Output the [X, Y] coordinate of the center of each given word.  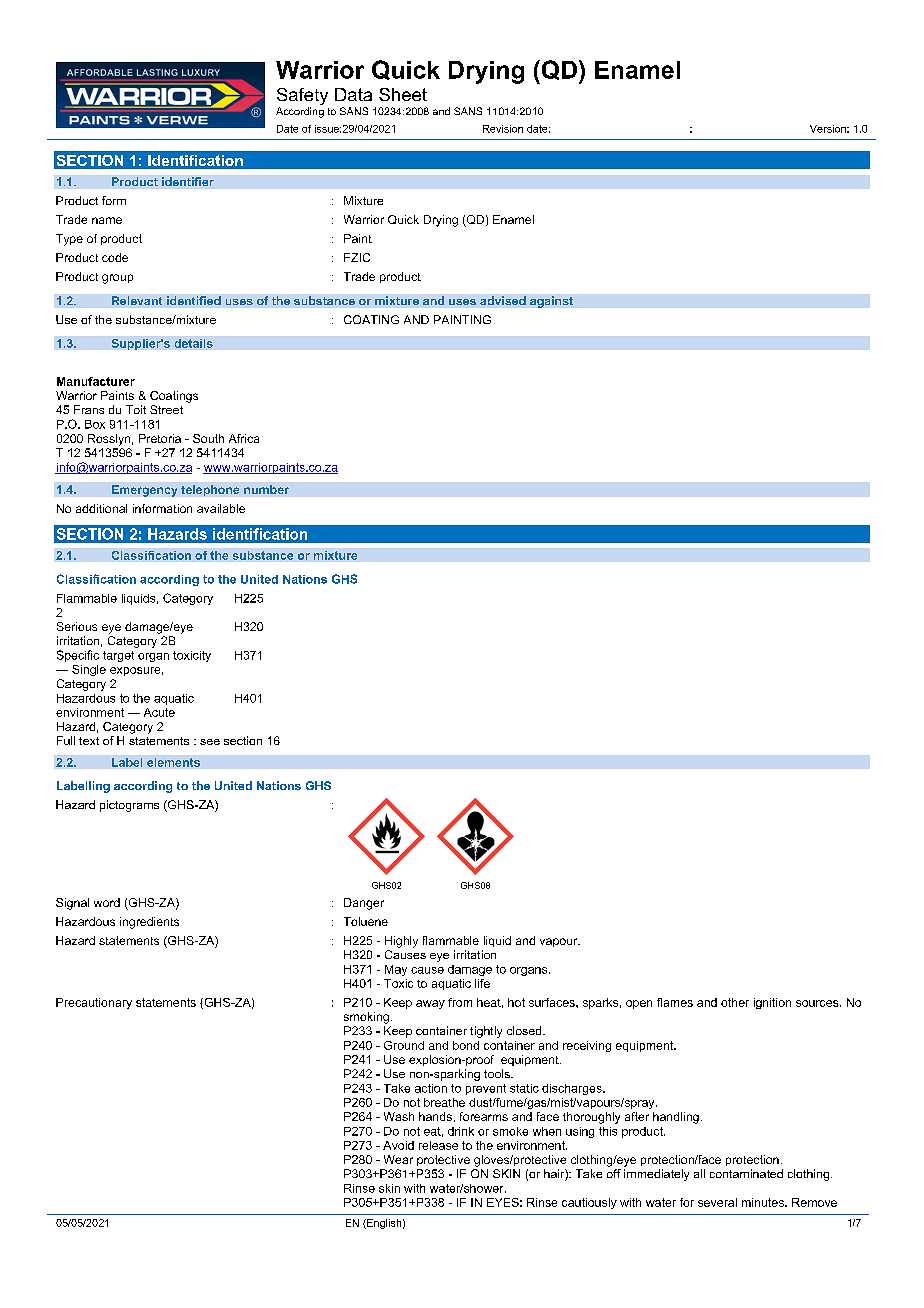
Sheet [403, 94]
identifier [188, 181]
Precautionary [94, 1003]
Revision [503, 129]
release [438, 1145]
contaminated [746, 1173]
